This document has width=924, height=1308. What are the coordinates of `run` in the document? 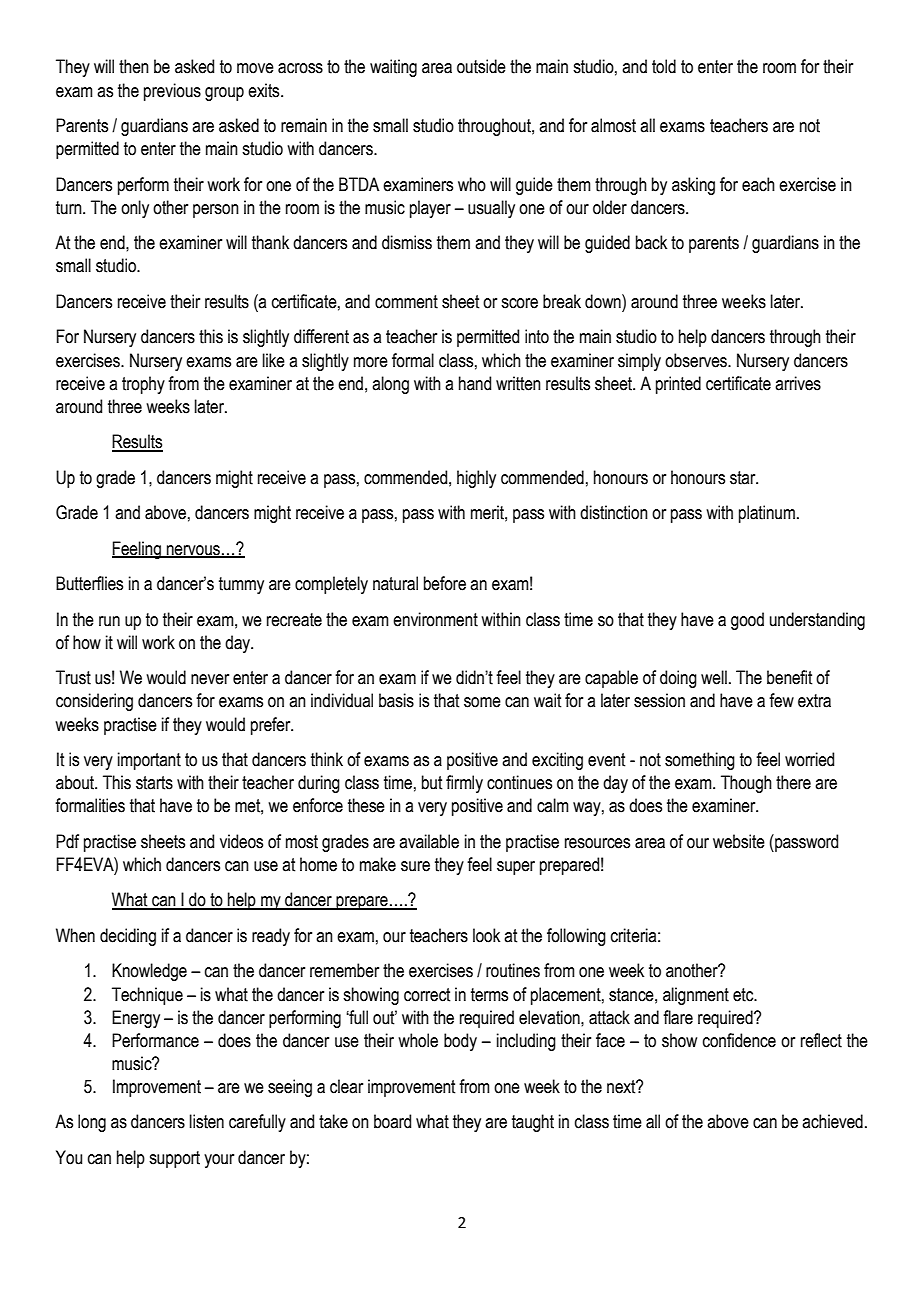 It's located at (109, 621).
